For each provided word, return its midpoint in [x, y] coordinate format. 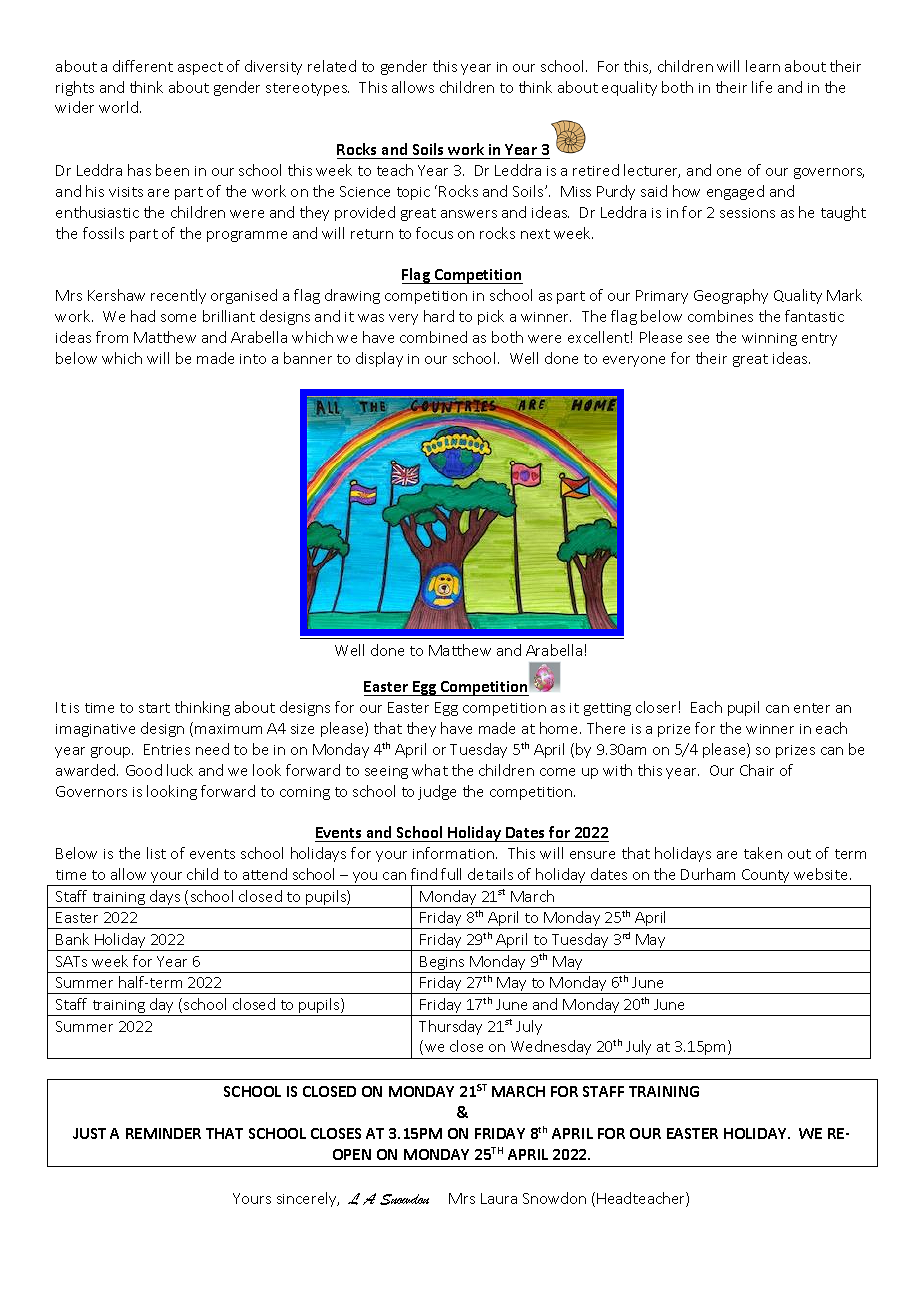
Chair [757, 770]
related [332, 66]
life [762, 87]
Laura [499, 1198]
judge [437, 792]
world [120, 107]
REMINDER [163, 1133]
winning [769, 339]
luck [180, 770]
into [253, 359]
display [379, 359]
